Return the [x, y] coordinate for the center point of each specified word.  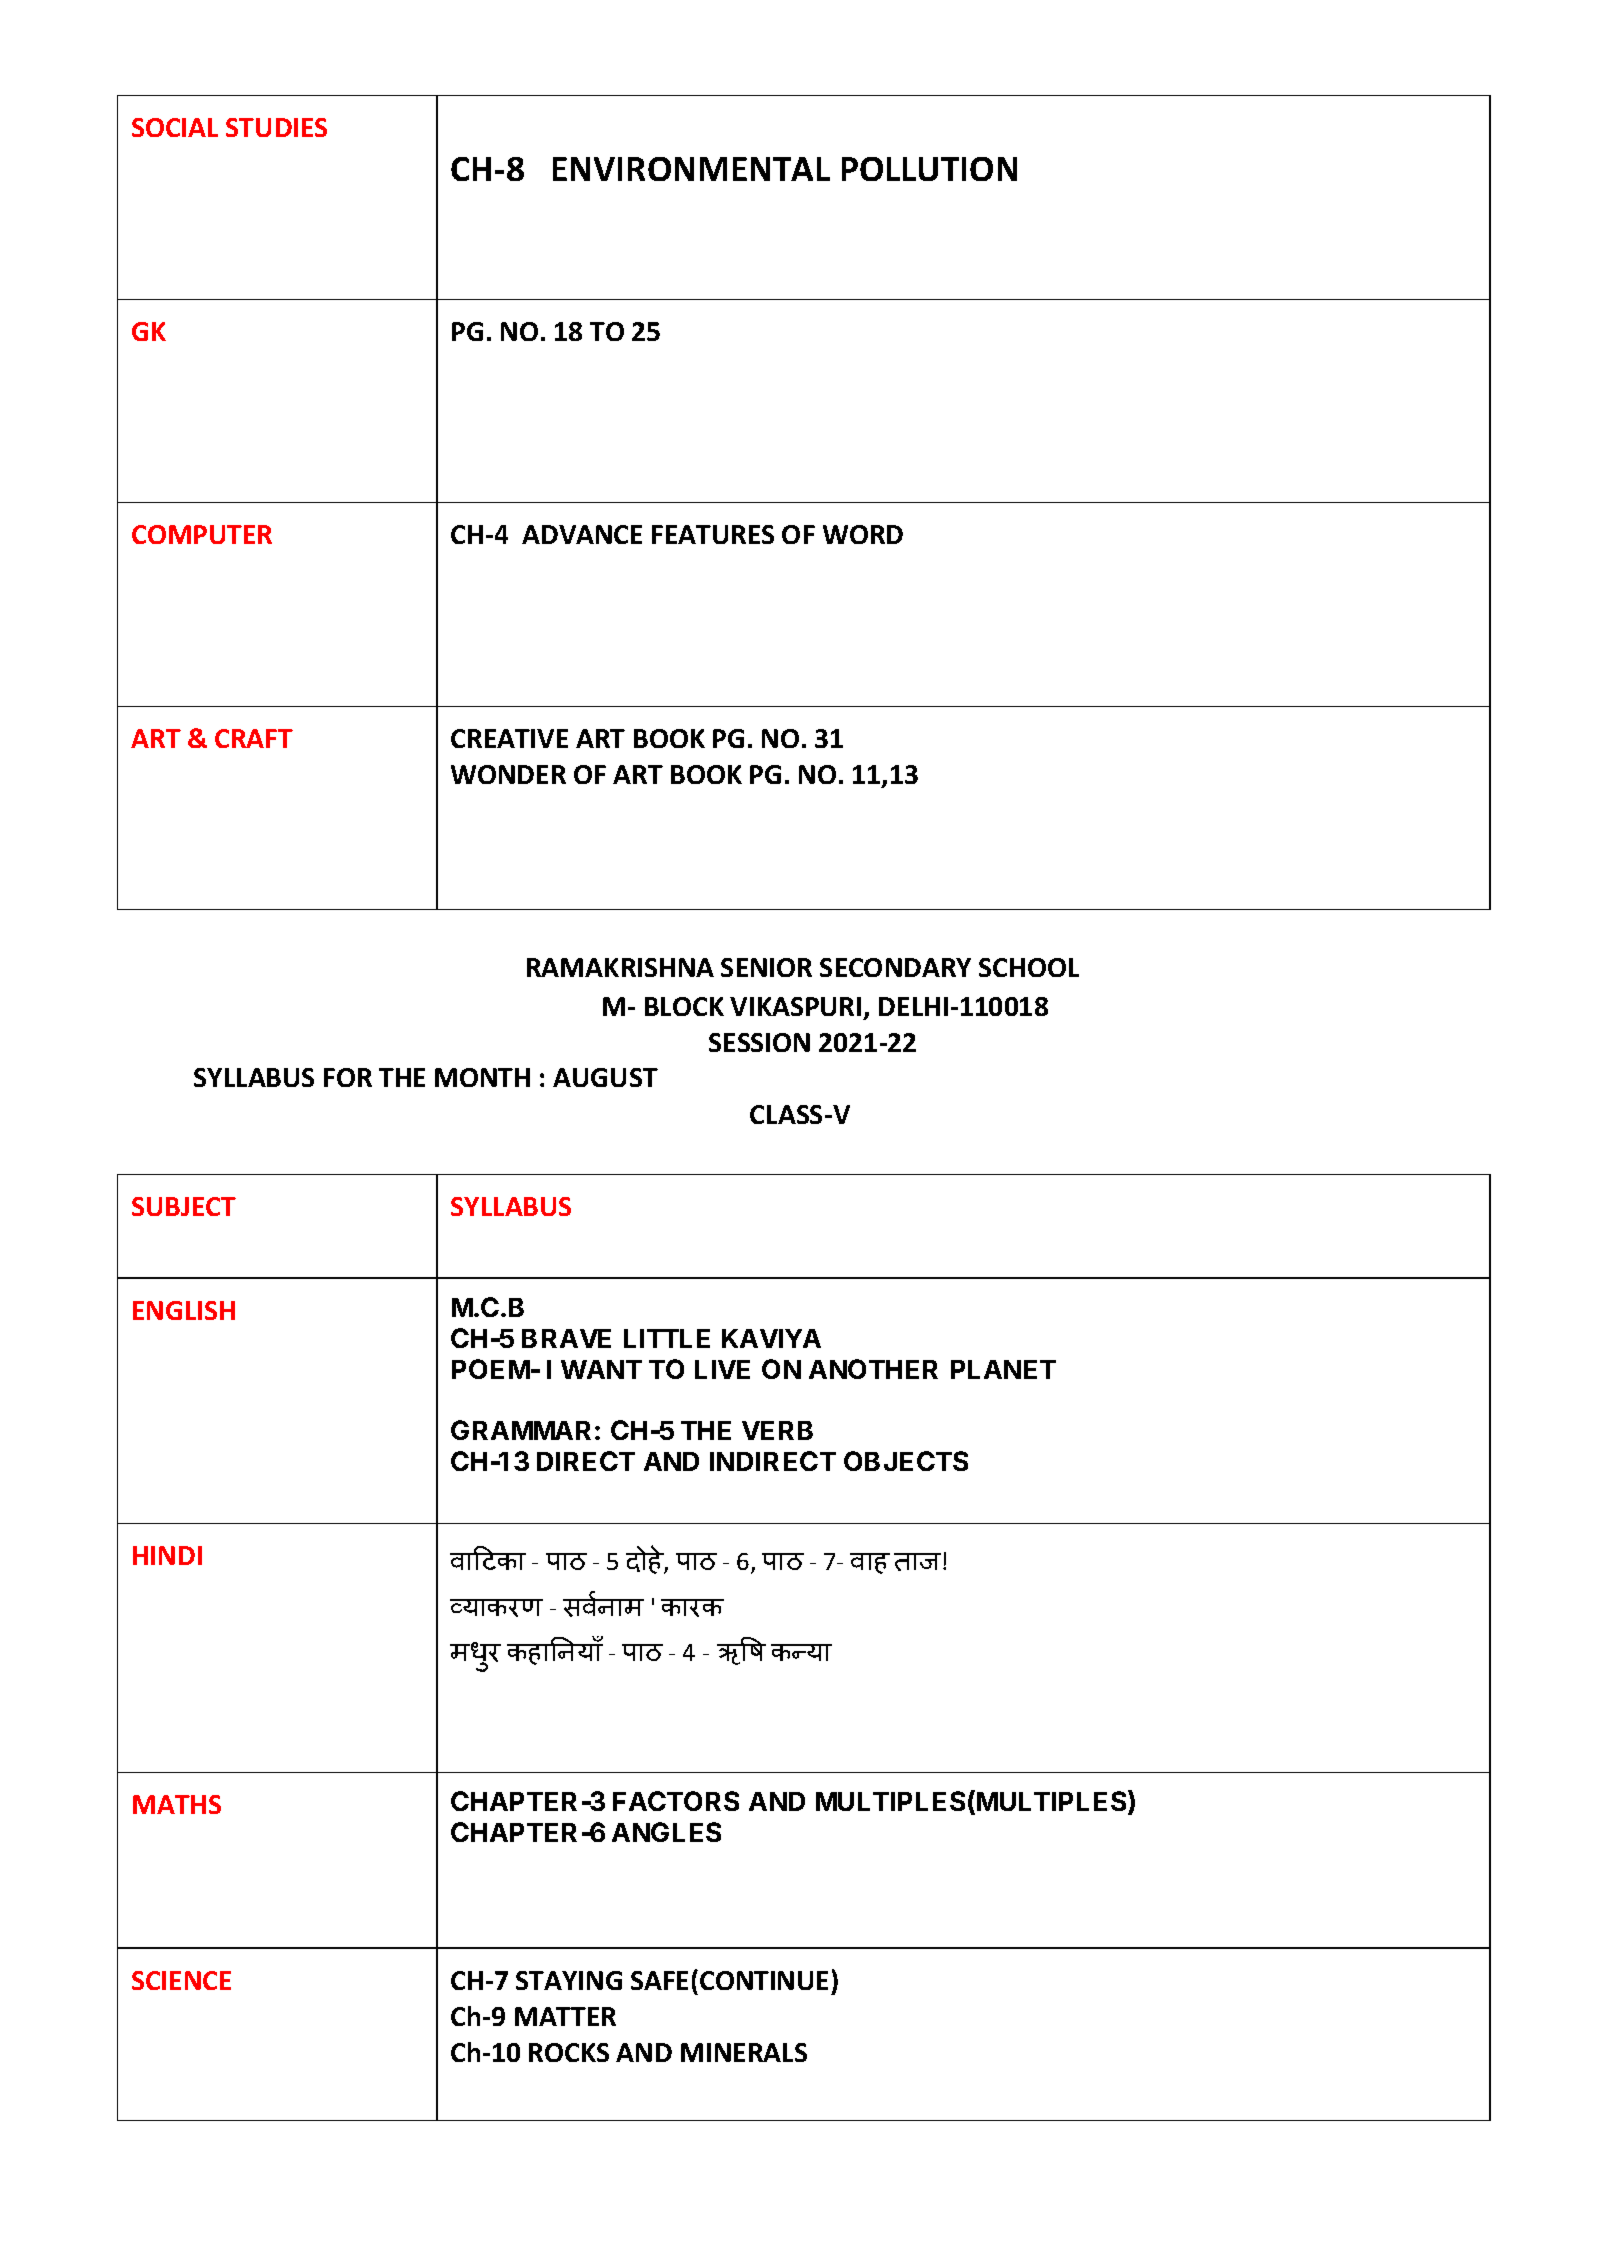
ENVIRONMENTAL [691, 169]
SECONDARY [895, 967]
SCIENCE [181, 1980]
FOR [348, 1077]
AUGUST [605, 1077]
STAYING [569, 1980]
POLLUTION [929, 169]
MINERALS [744, 2052]
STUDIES [276, 127]
